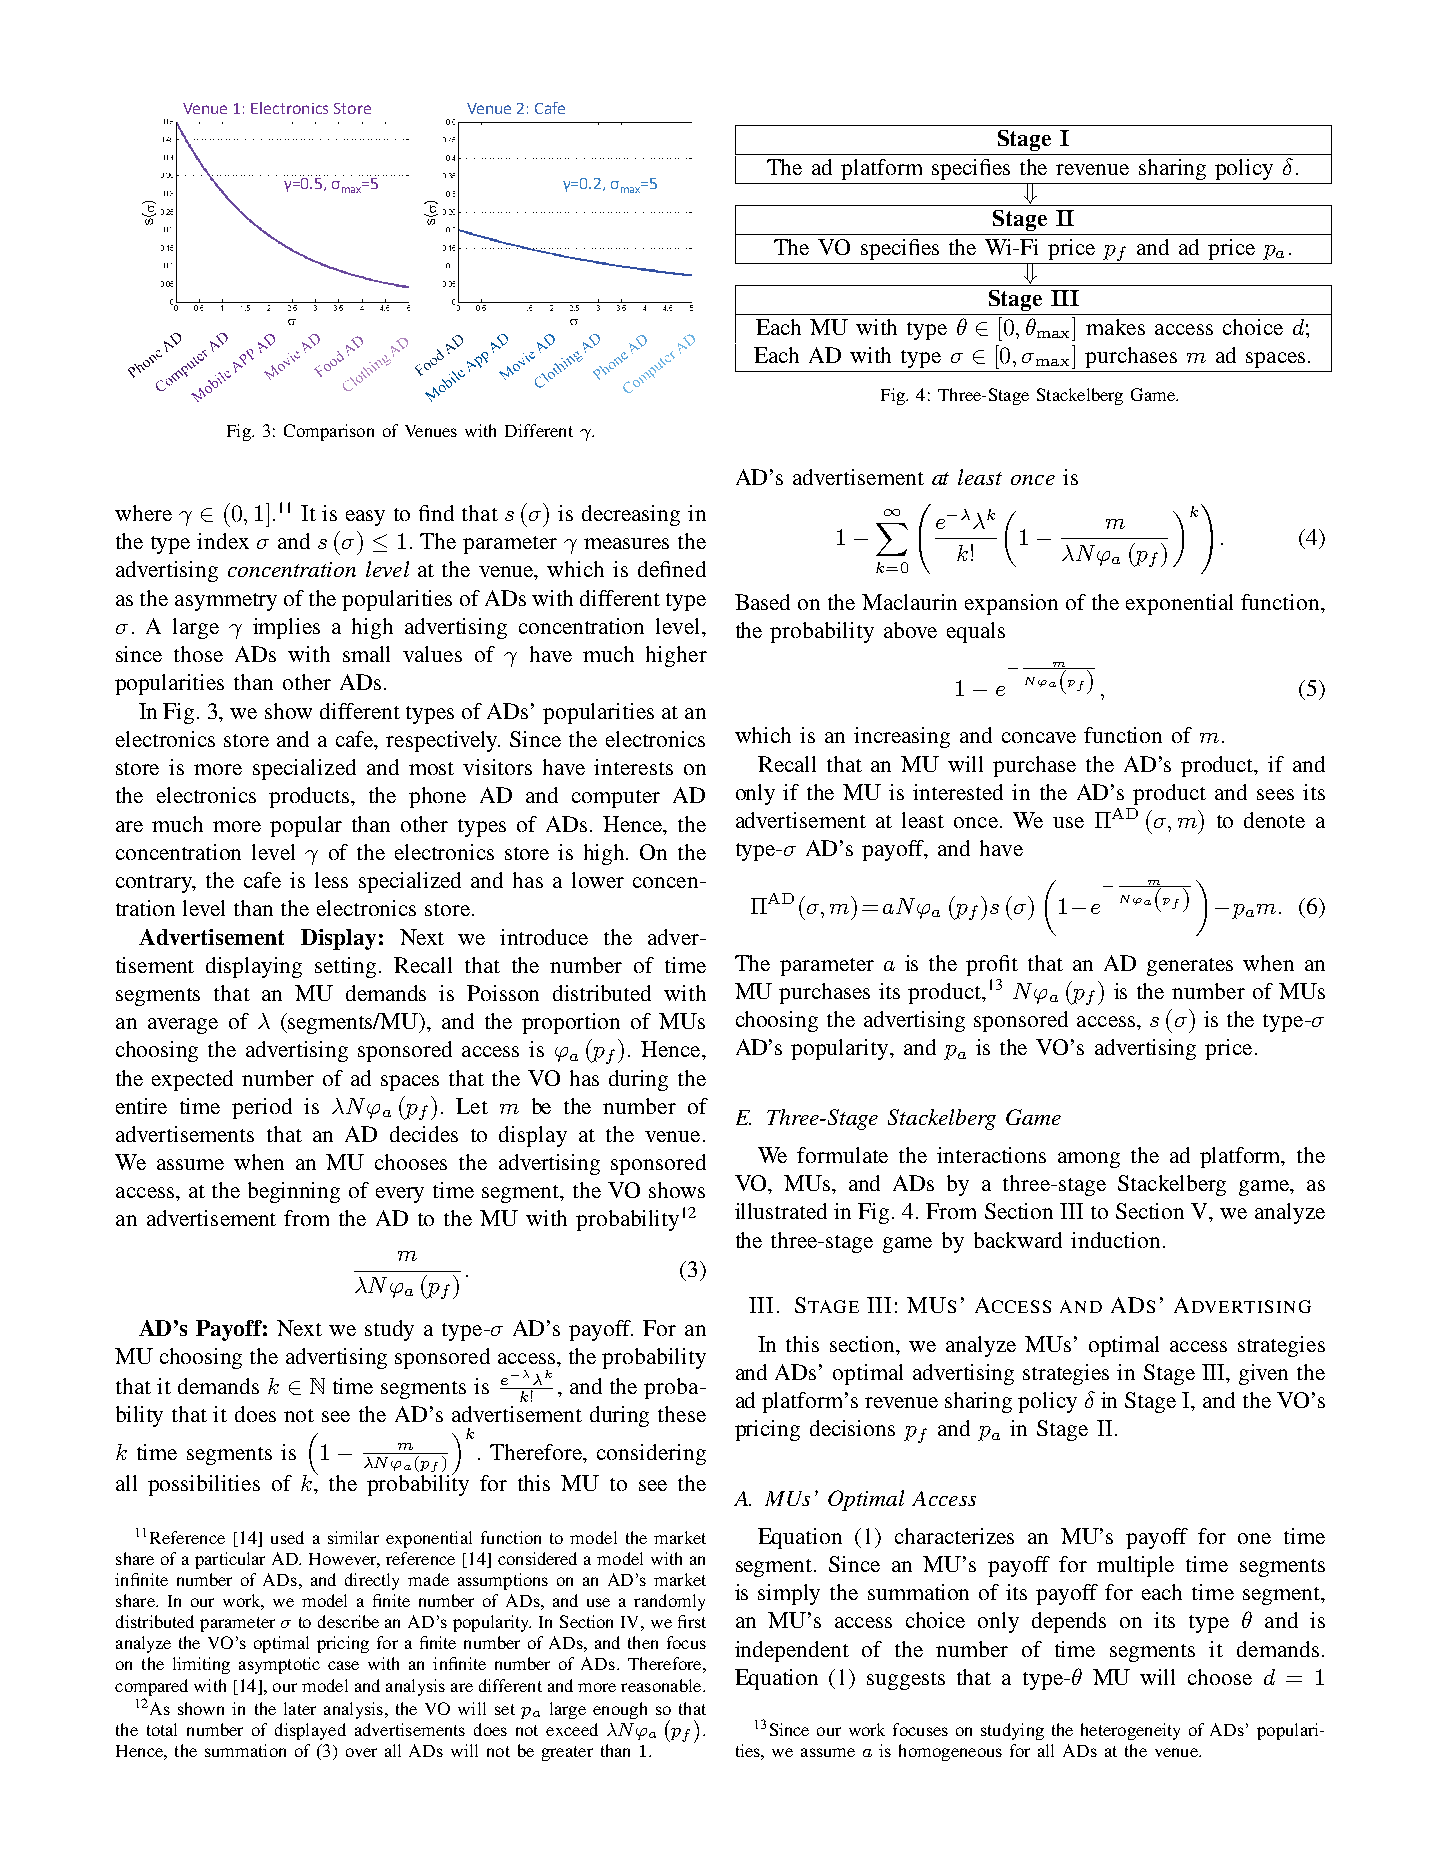 The image size is (1441, 1864). What do you see at coordinates (571, 1023) in the screenshot?
I see `proportion` at bounding box center [571, 1023].
